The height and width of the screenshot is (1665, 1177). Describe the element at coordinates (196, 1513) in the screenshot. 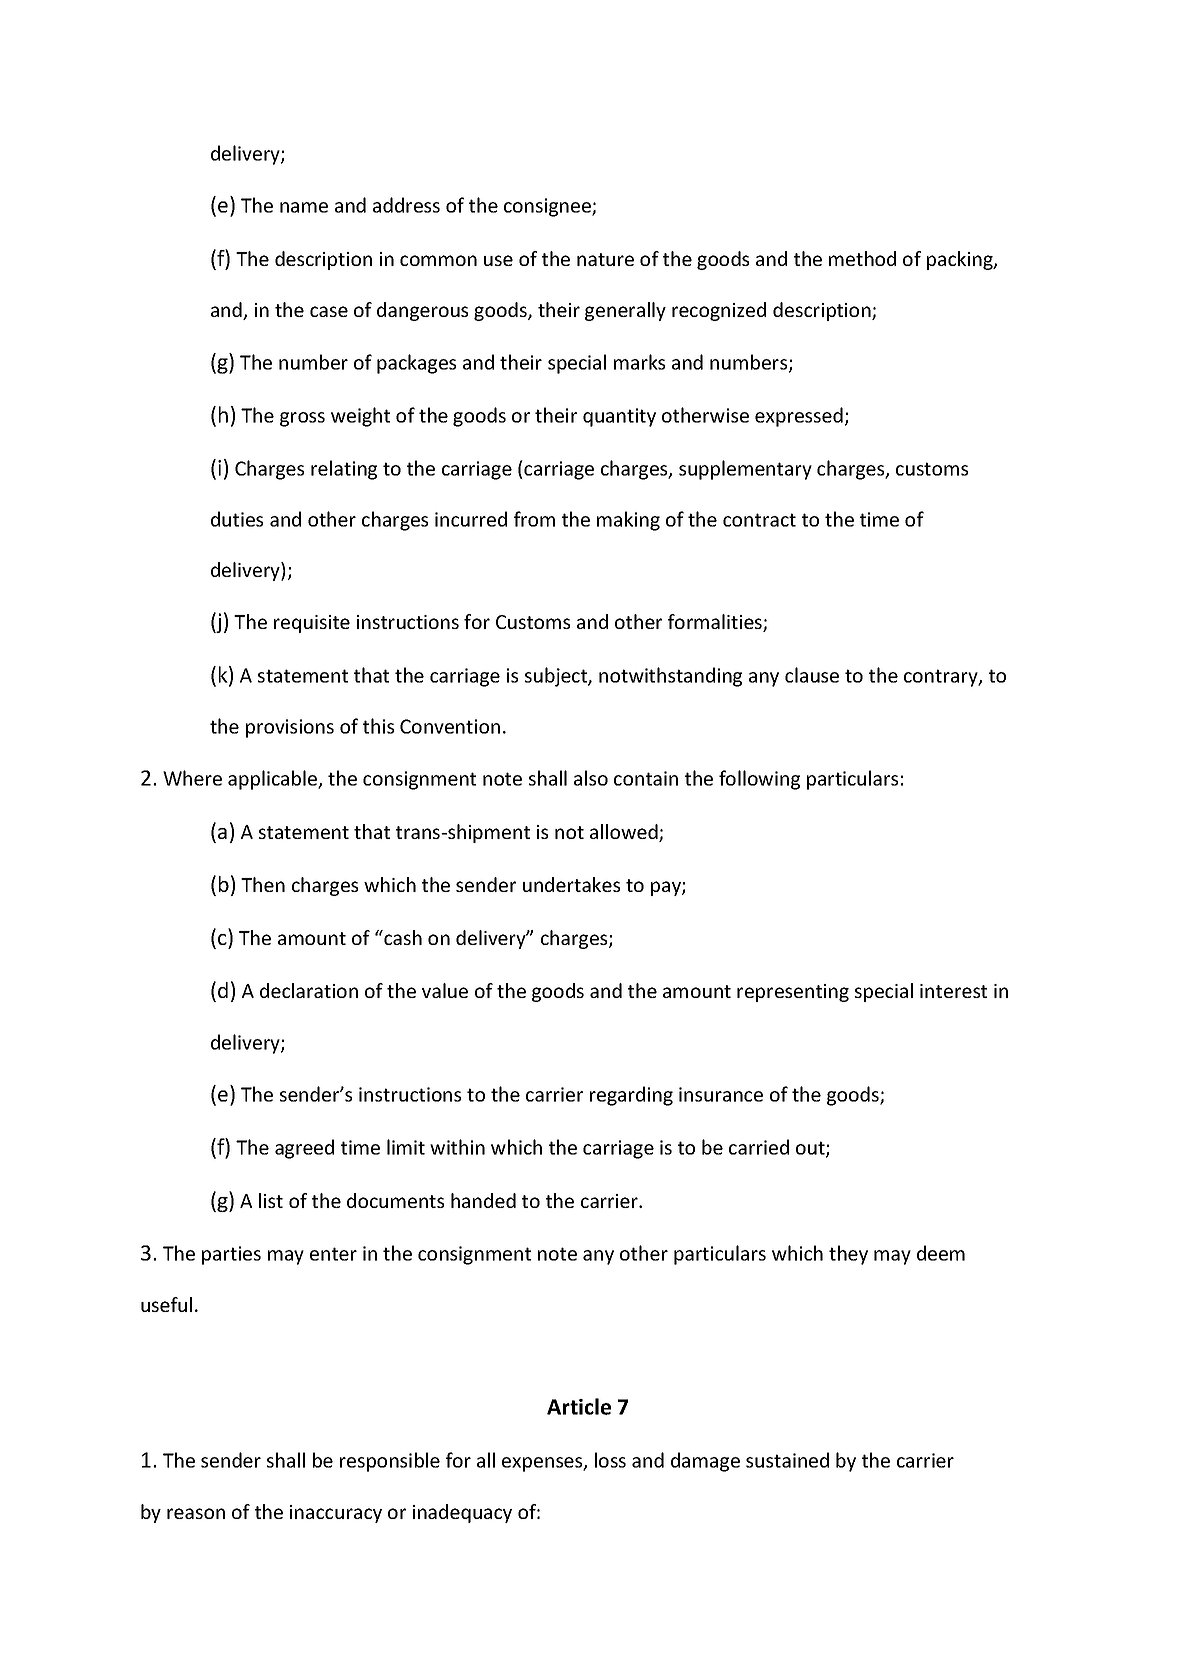

I see `reason` at that location.
